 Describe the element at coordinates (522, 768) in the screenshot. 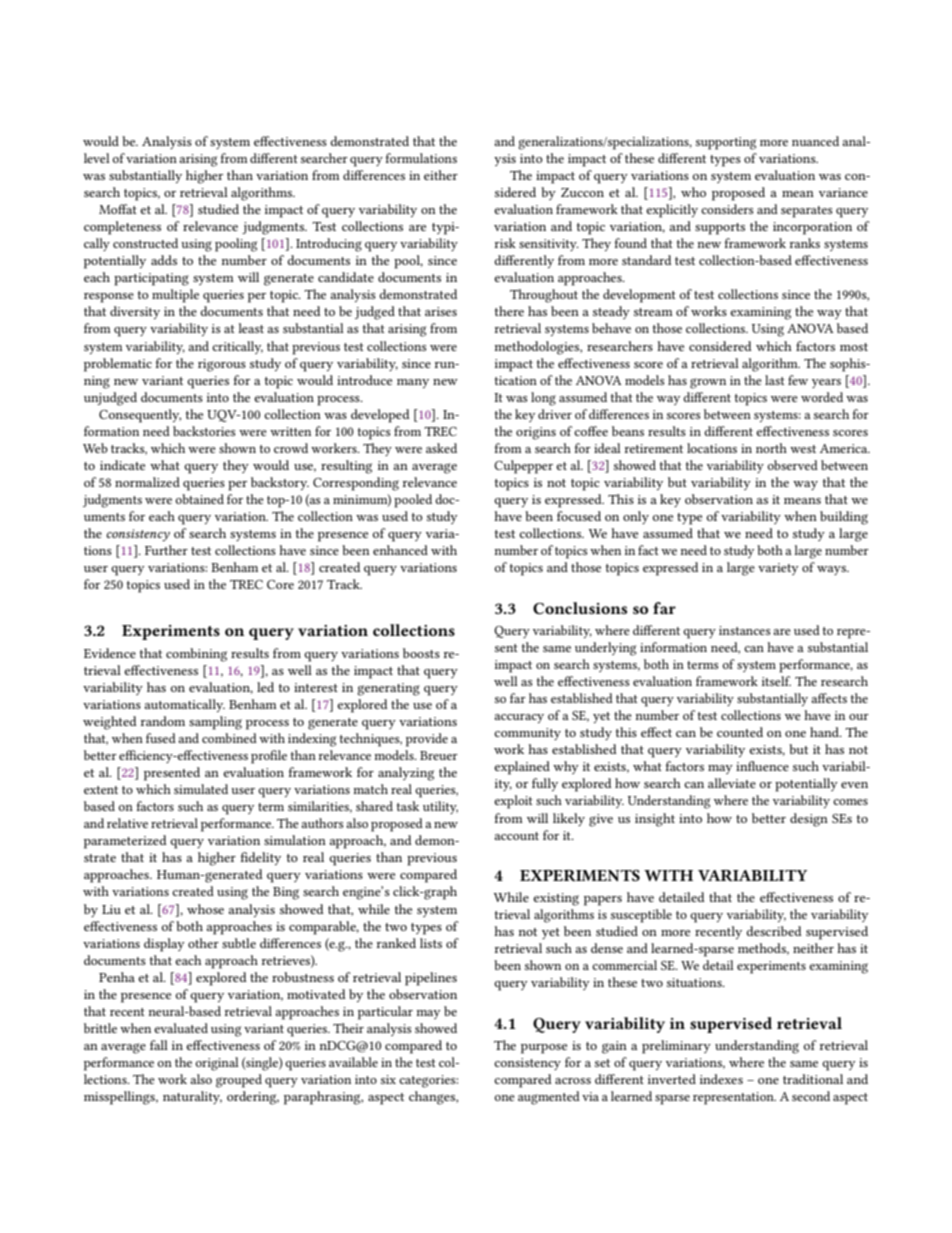

I see `explained` at that location.
